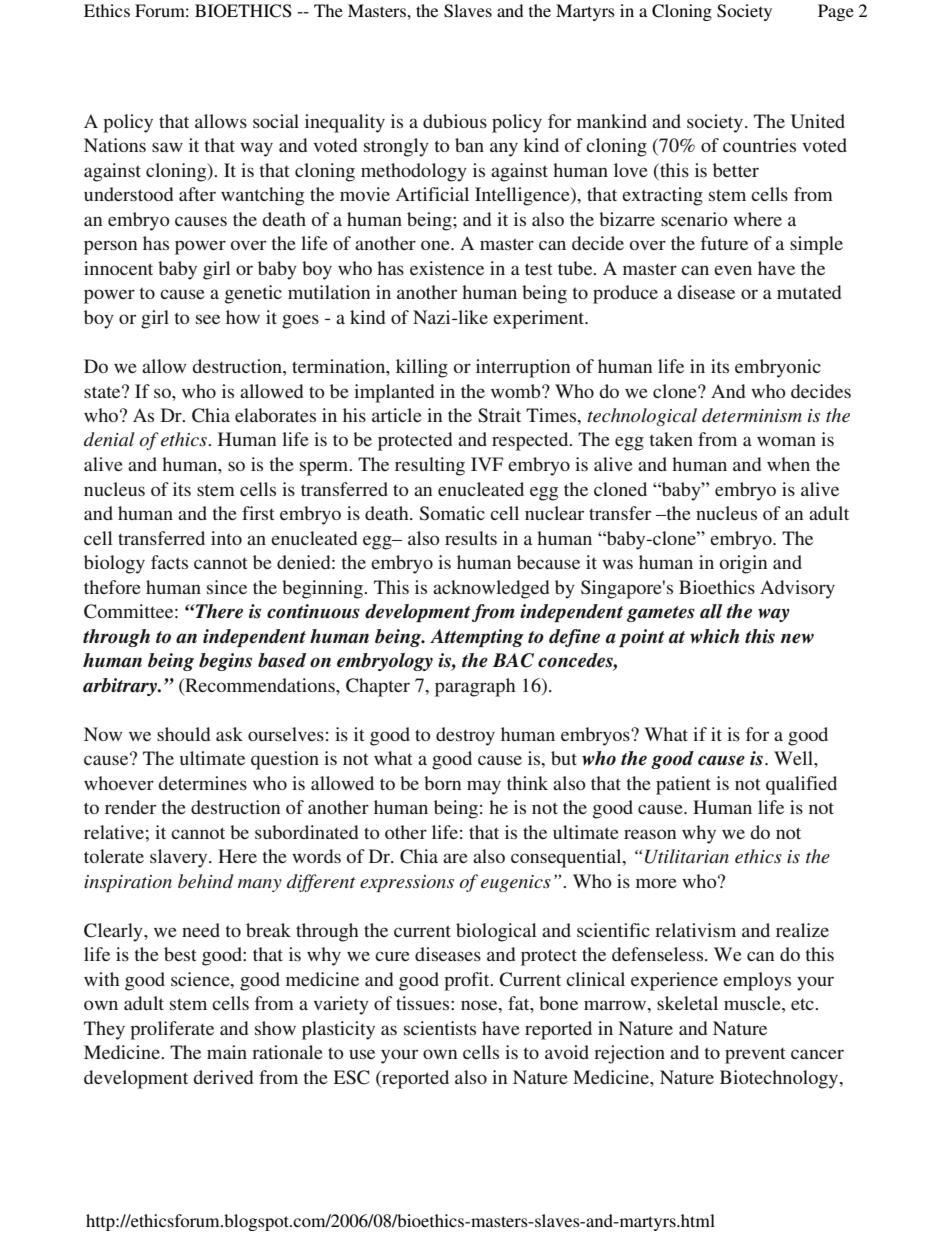 The width and height of the screenshot is (952, 1233). Describe the element at coordinates (471, 538) in the screenshot. I see `results` at that location.
